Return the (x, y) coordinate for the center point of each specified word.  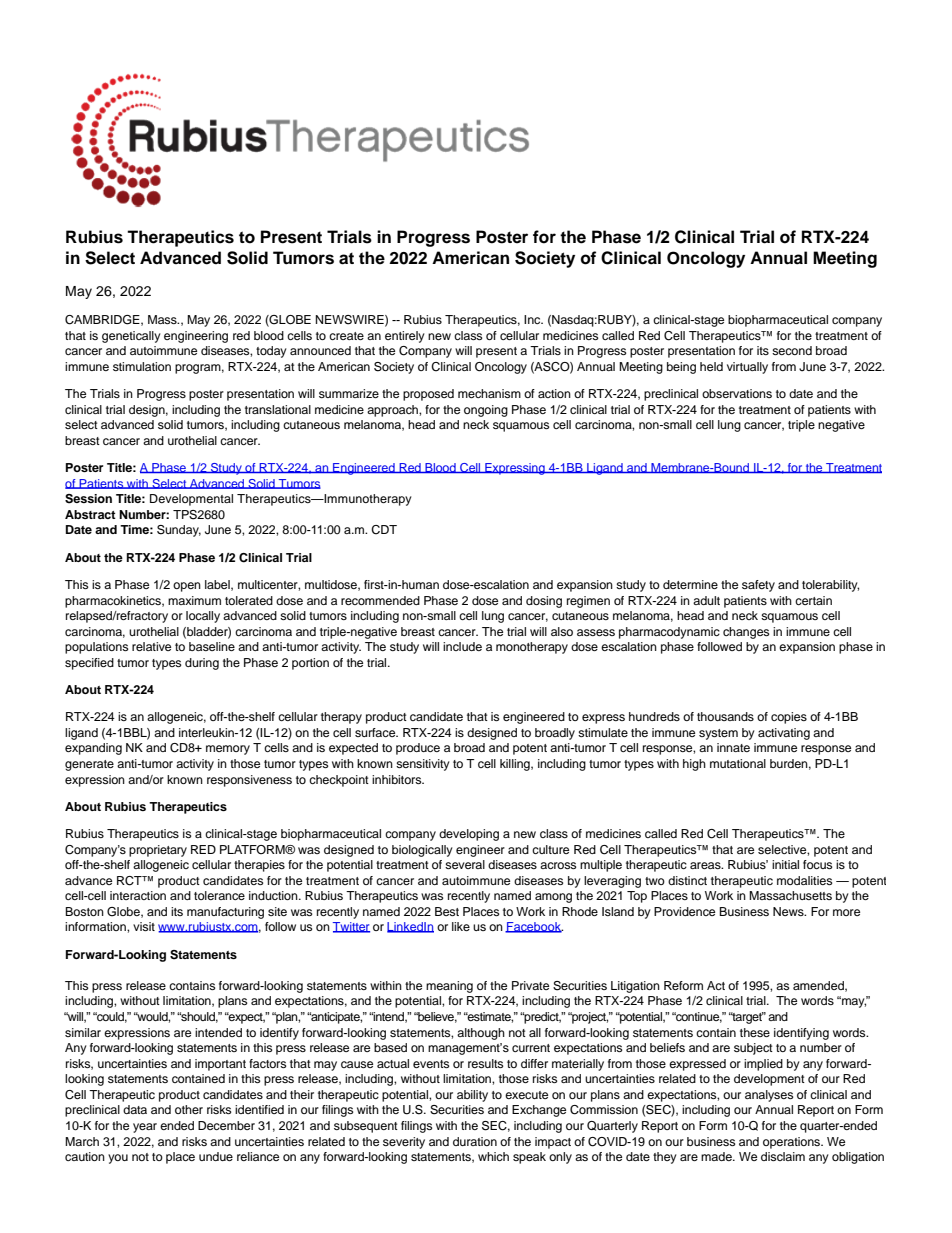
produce (418, 749)
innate (733, 747)
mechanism (489, 393)
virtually (747, 368)
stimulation (142, 366)
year (145, 1128)
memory (228, 750)
